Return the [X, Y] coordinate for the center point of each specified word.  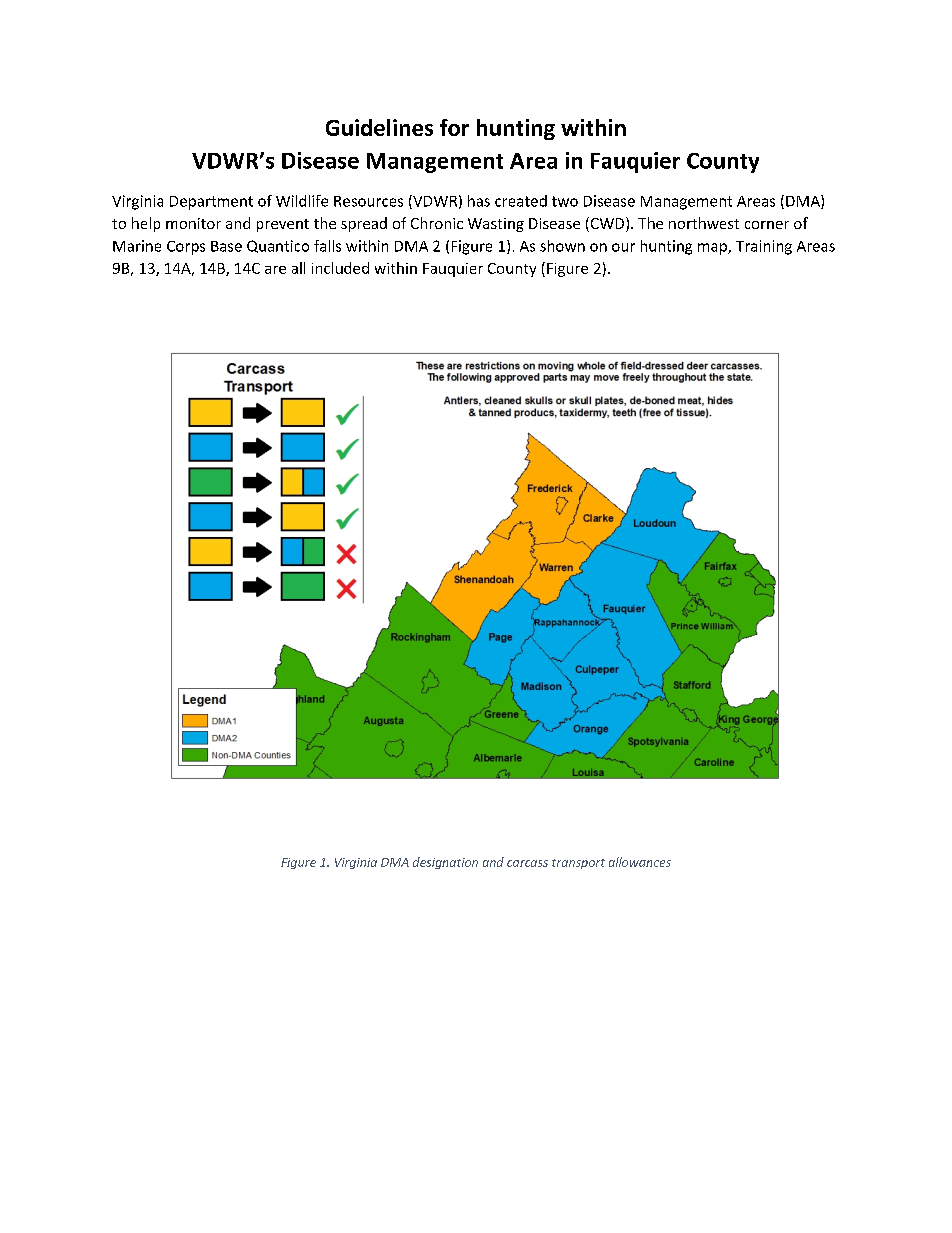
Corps [186, 248]
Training [764, 247]
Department [211, 203]
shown [562, 246]
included [340, 268]
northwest [704, 223]
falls [327, 246]
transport [578, 864]
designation [445, 863]
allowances [640, 862]
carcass [527, 863]
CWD [607, 224]
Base [226, 246]
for [454, 127]
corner [767, 225]
